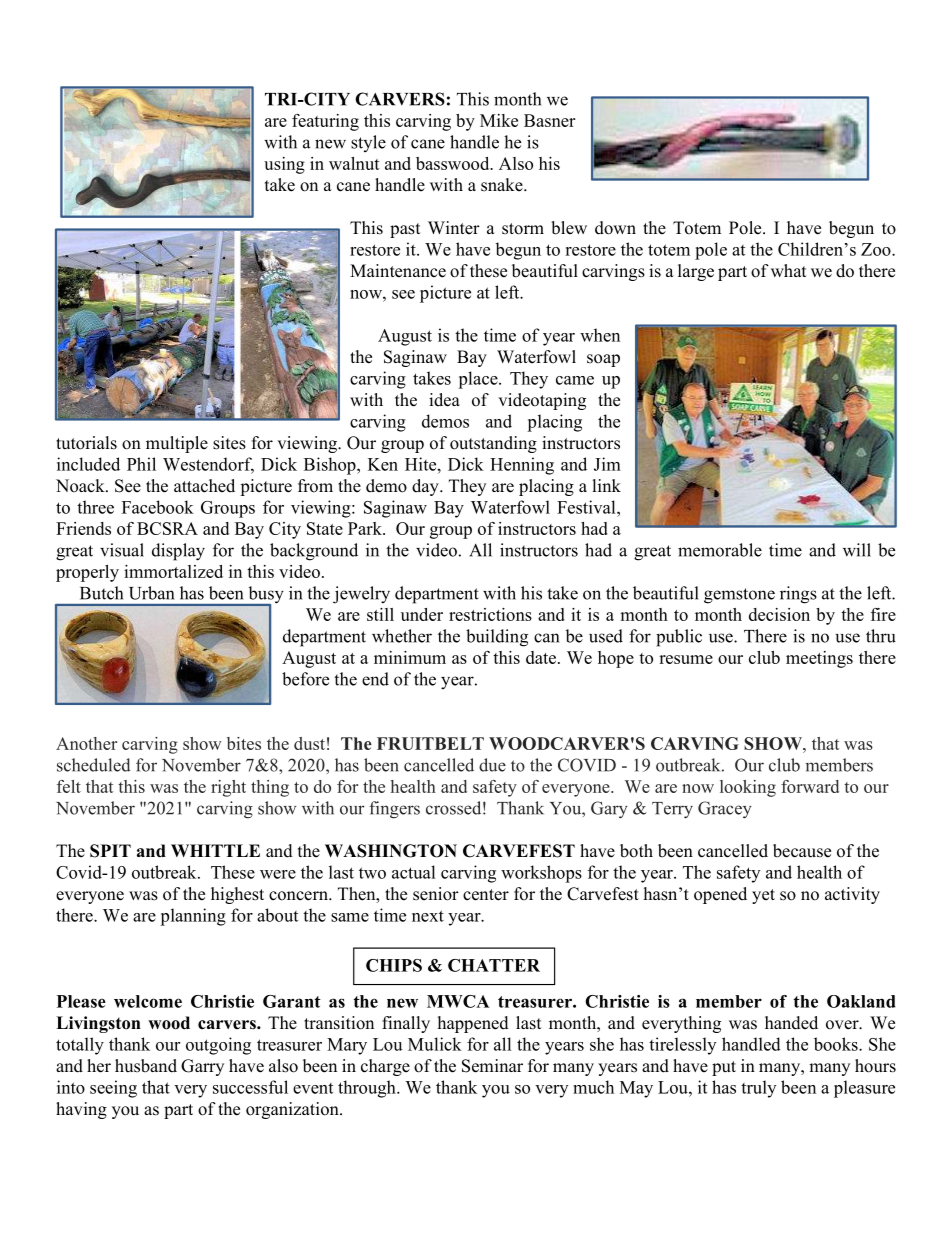 The image size is (952, 1233). Describe the element at coordinates (141, 464) in the page. I see `Phil` at that location.
